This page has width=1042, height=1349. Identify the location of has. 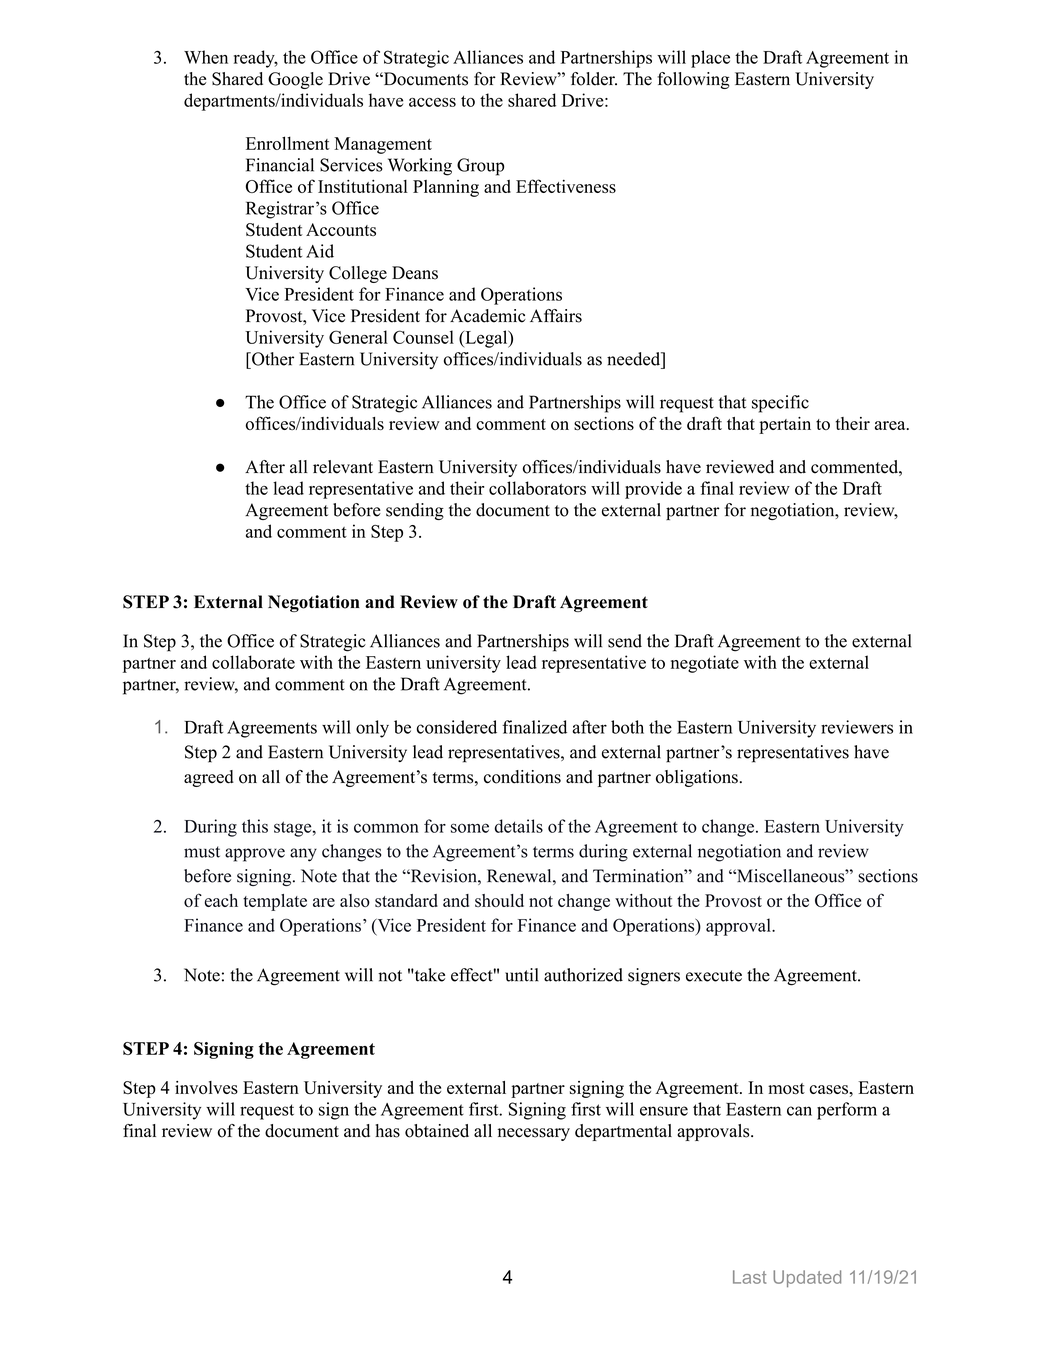
(387, 1131).
